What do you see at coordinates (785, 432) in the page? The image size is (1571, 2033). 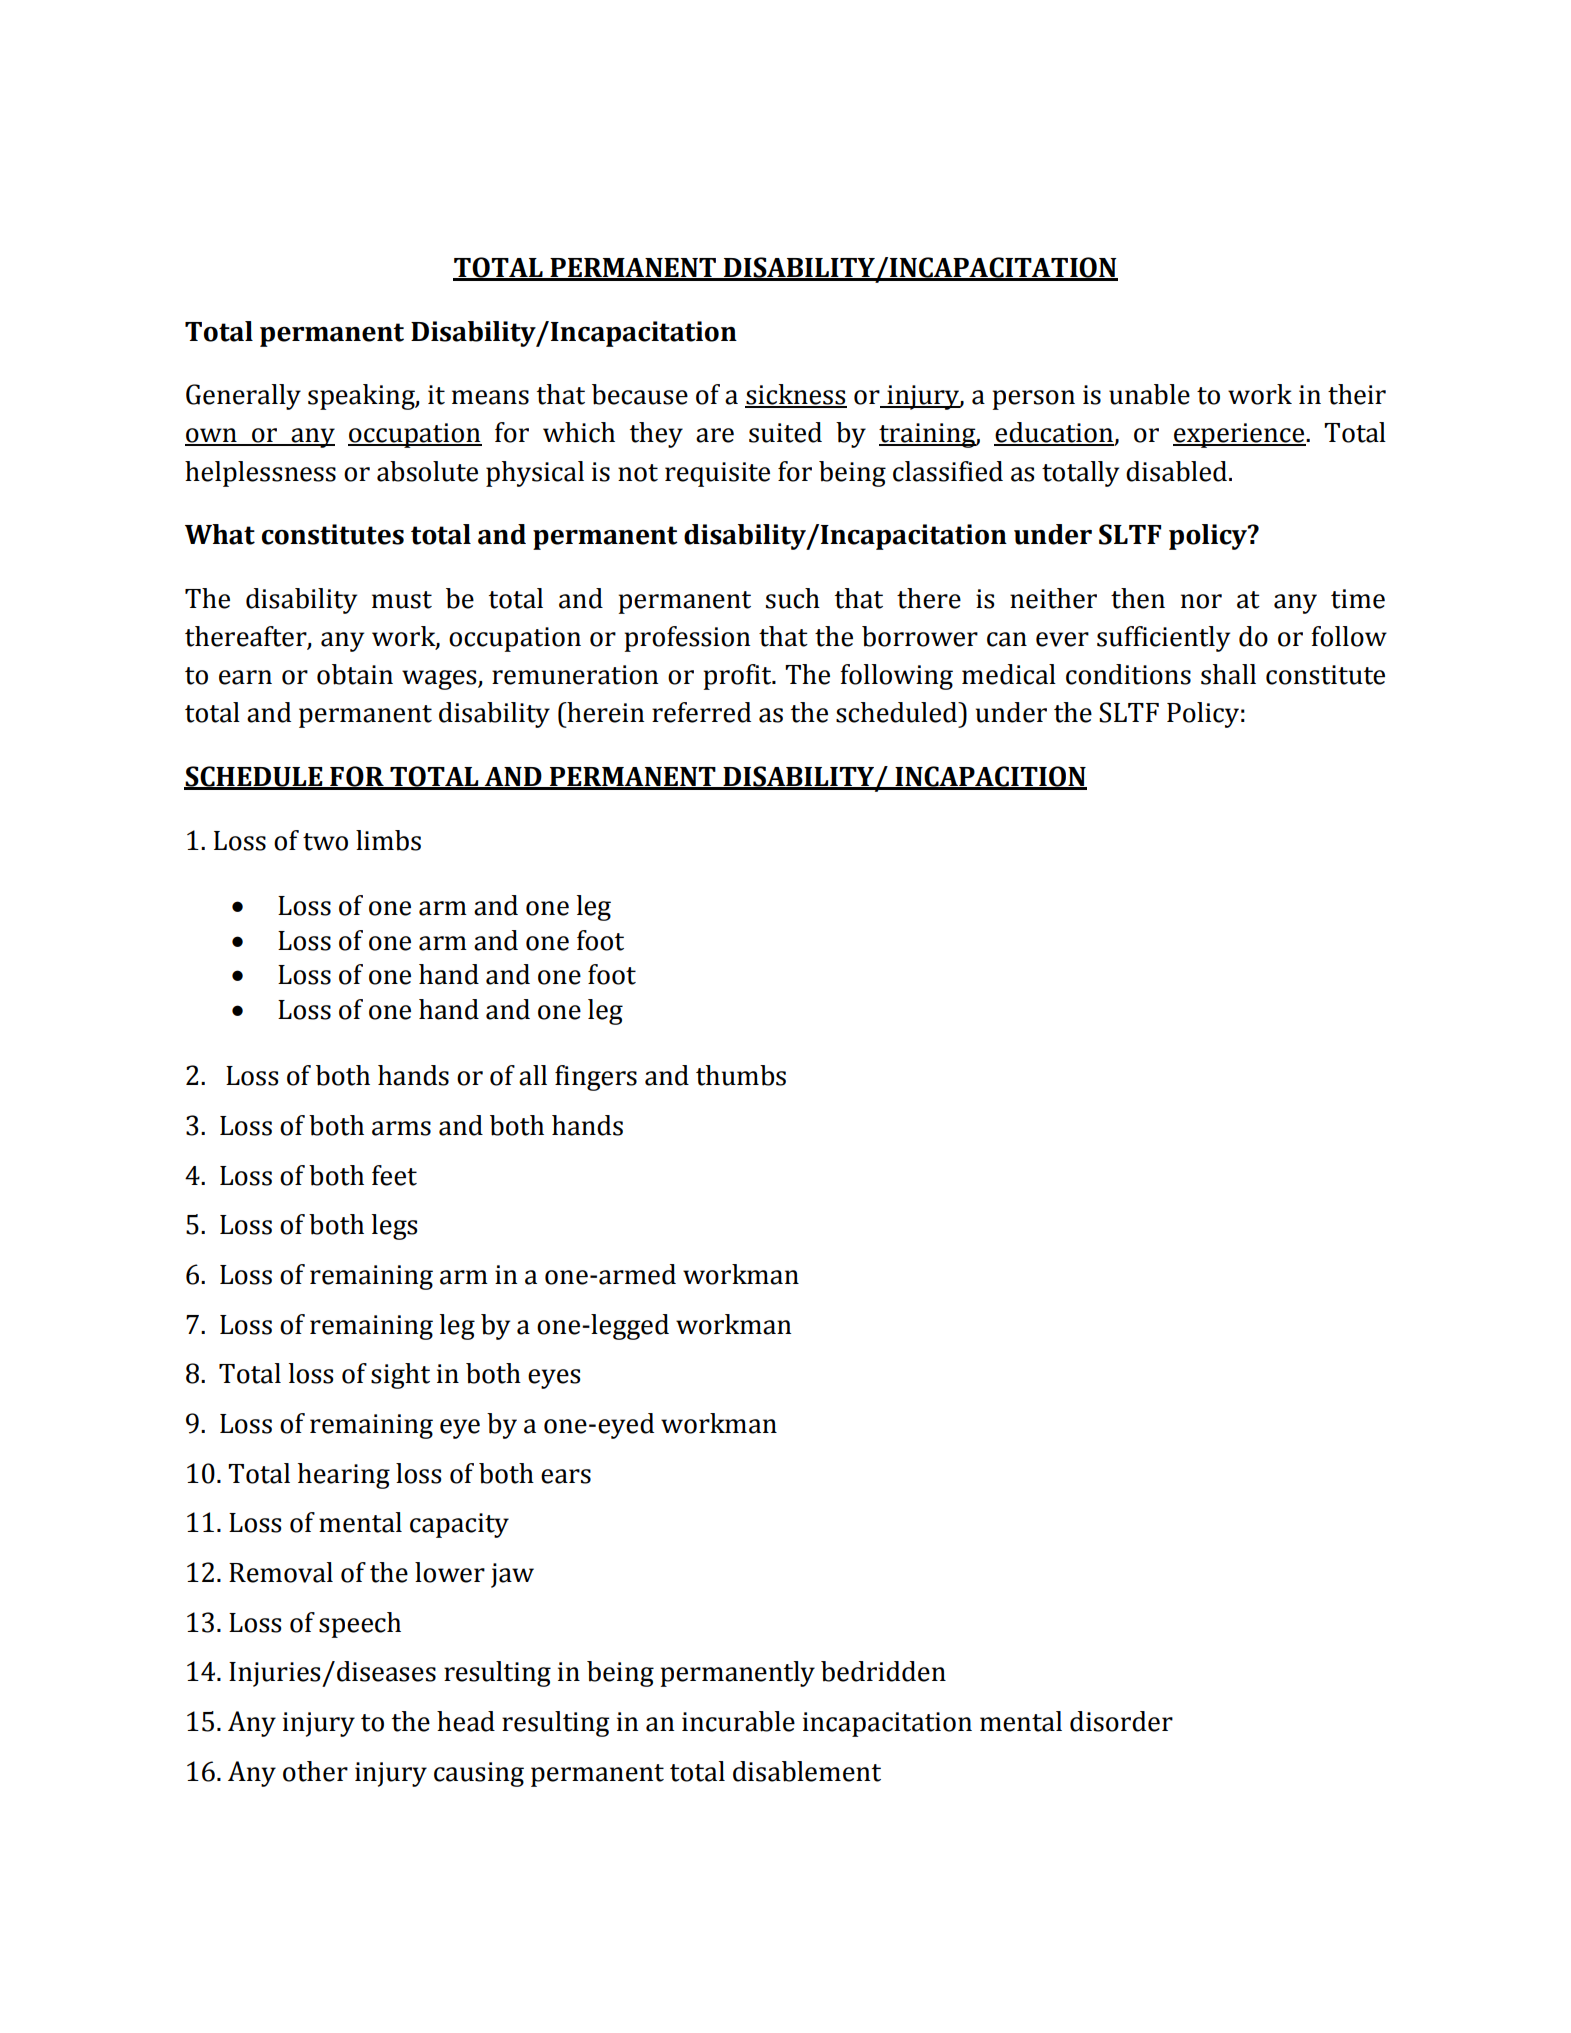 I see `suited` at bounding box center [785, 432].
